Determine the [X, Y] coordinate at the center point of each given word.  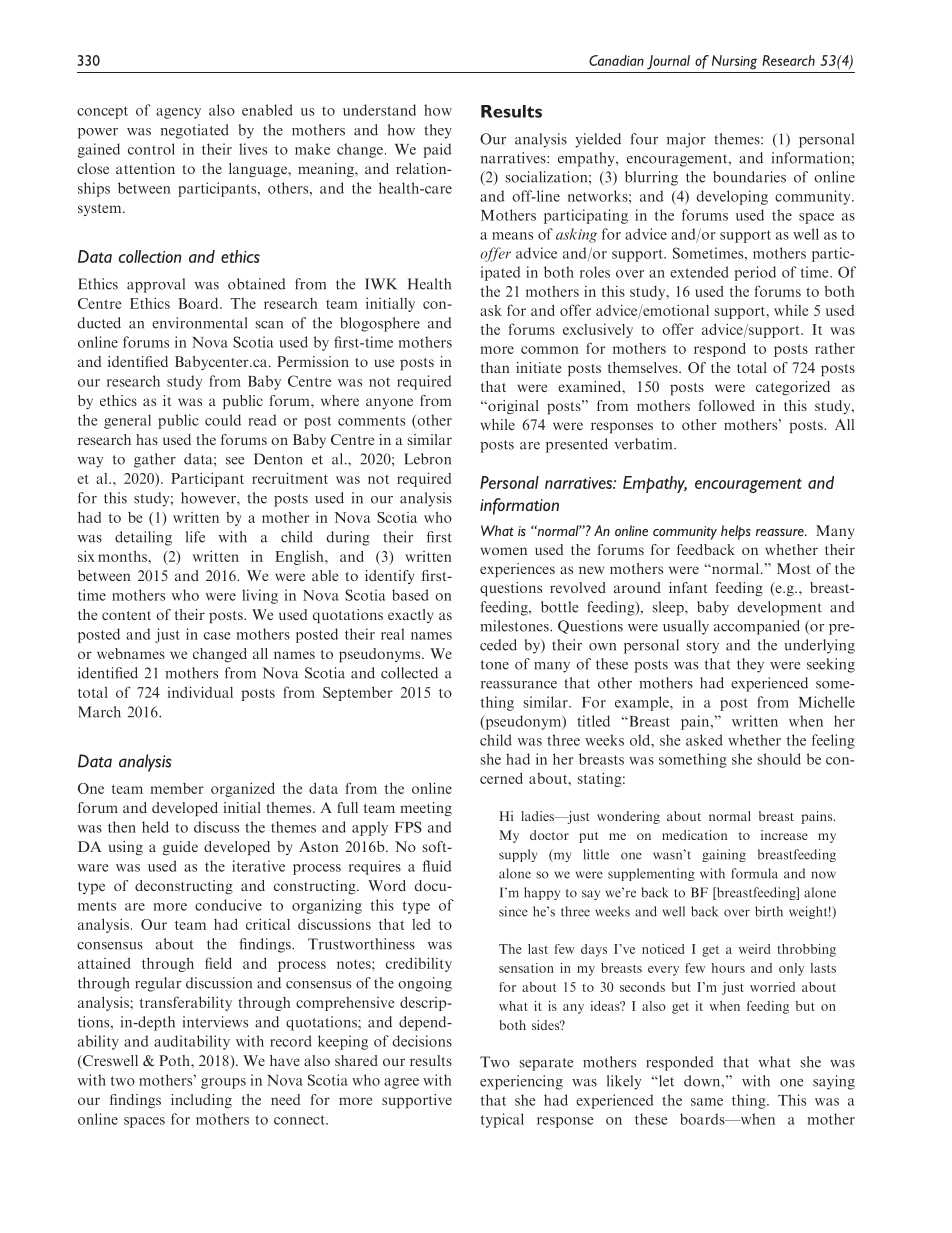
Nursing [734, 62]
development [779, 608]
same [707, 1102]
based [410, 595]
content [126, 615]
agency [178, 113]
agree [401, 1083]
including [201, 1101]
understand [379, 110]
